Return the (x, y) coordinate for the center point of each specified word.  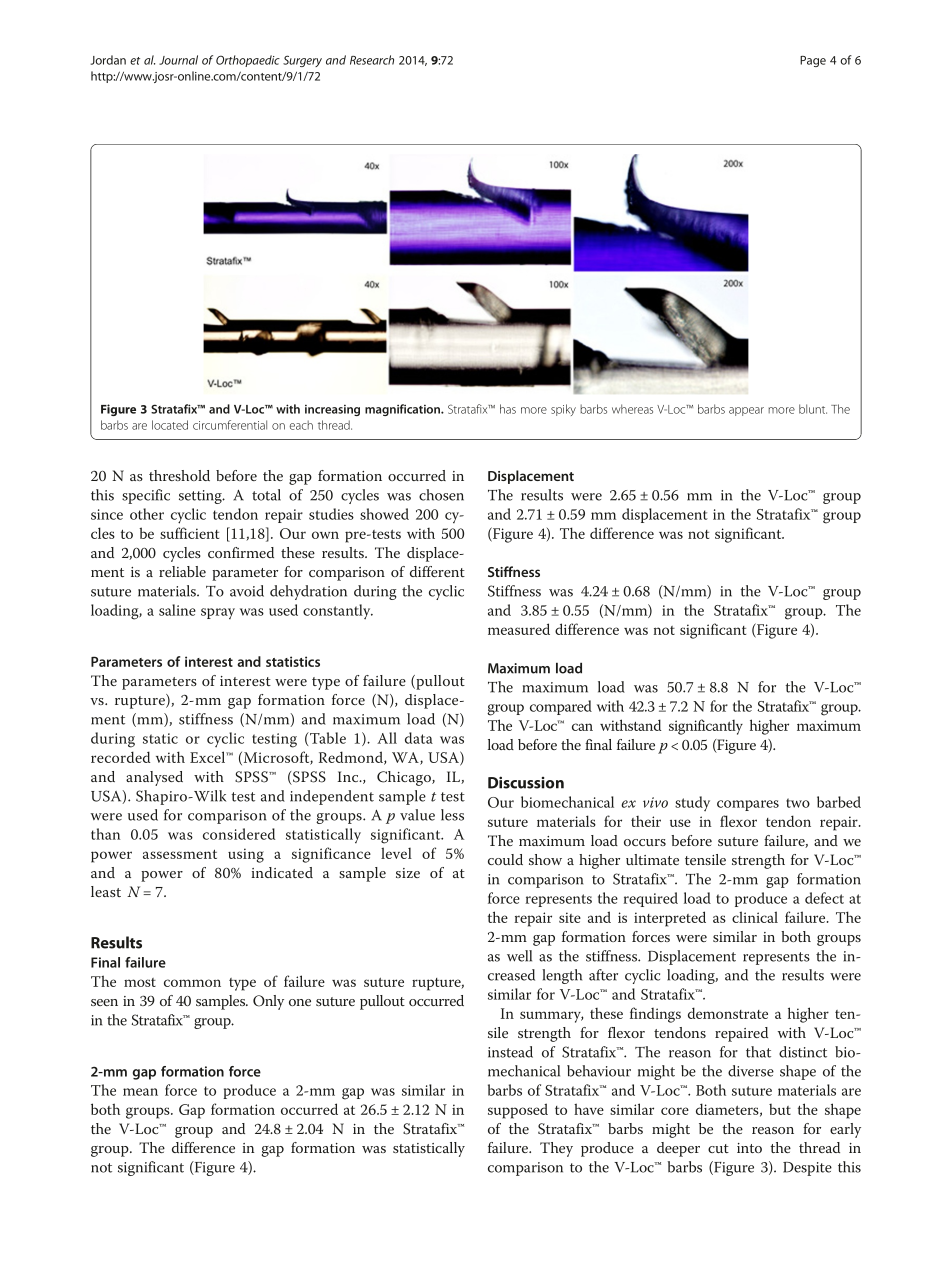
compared (561, 707)
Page (813, 61)
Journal (178, 60)
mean (140, 1092)
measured (519, 629)
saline (177, 610)
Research (372, 60)
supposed (518, 1111)
